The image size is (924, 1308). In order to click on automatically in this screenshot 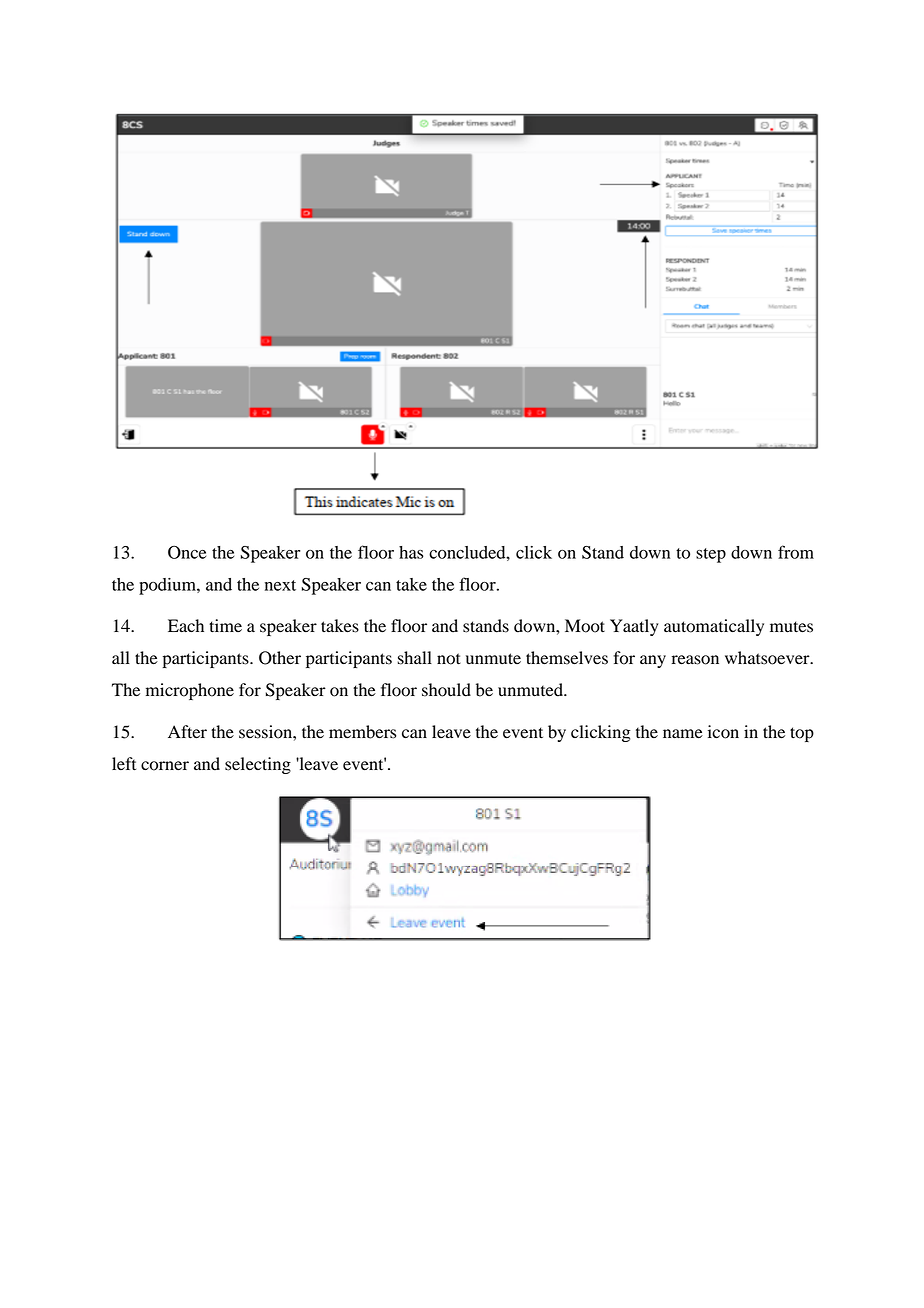, I will do `click(714, 627)`.
